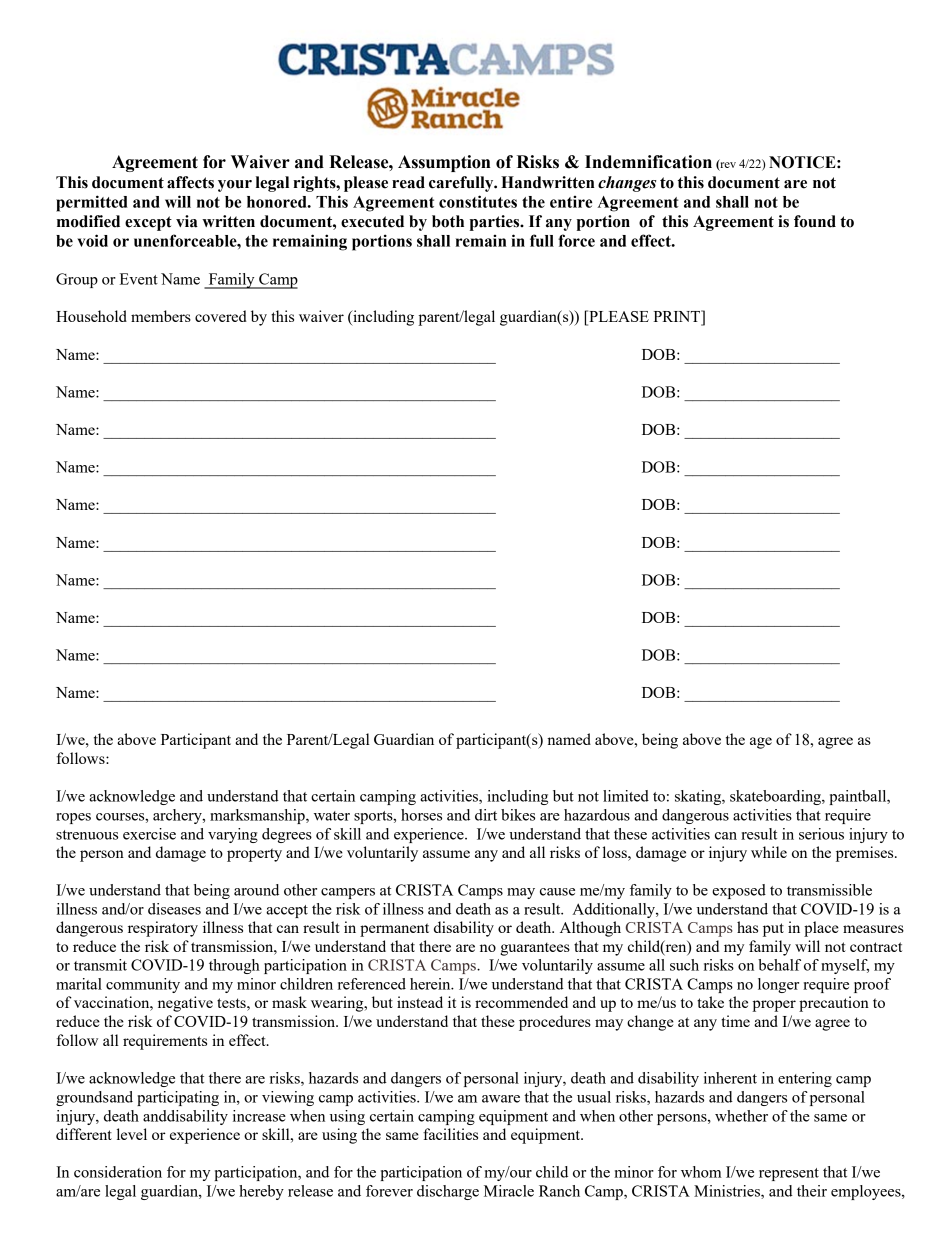 The width and height of the screenshot is (952, 1233). Describe the element at coordinates (450, 1134) in the screenshot. I see `facilities` at that location.
